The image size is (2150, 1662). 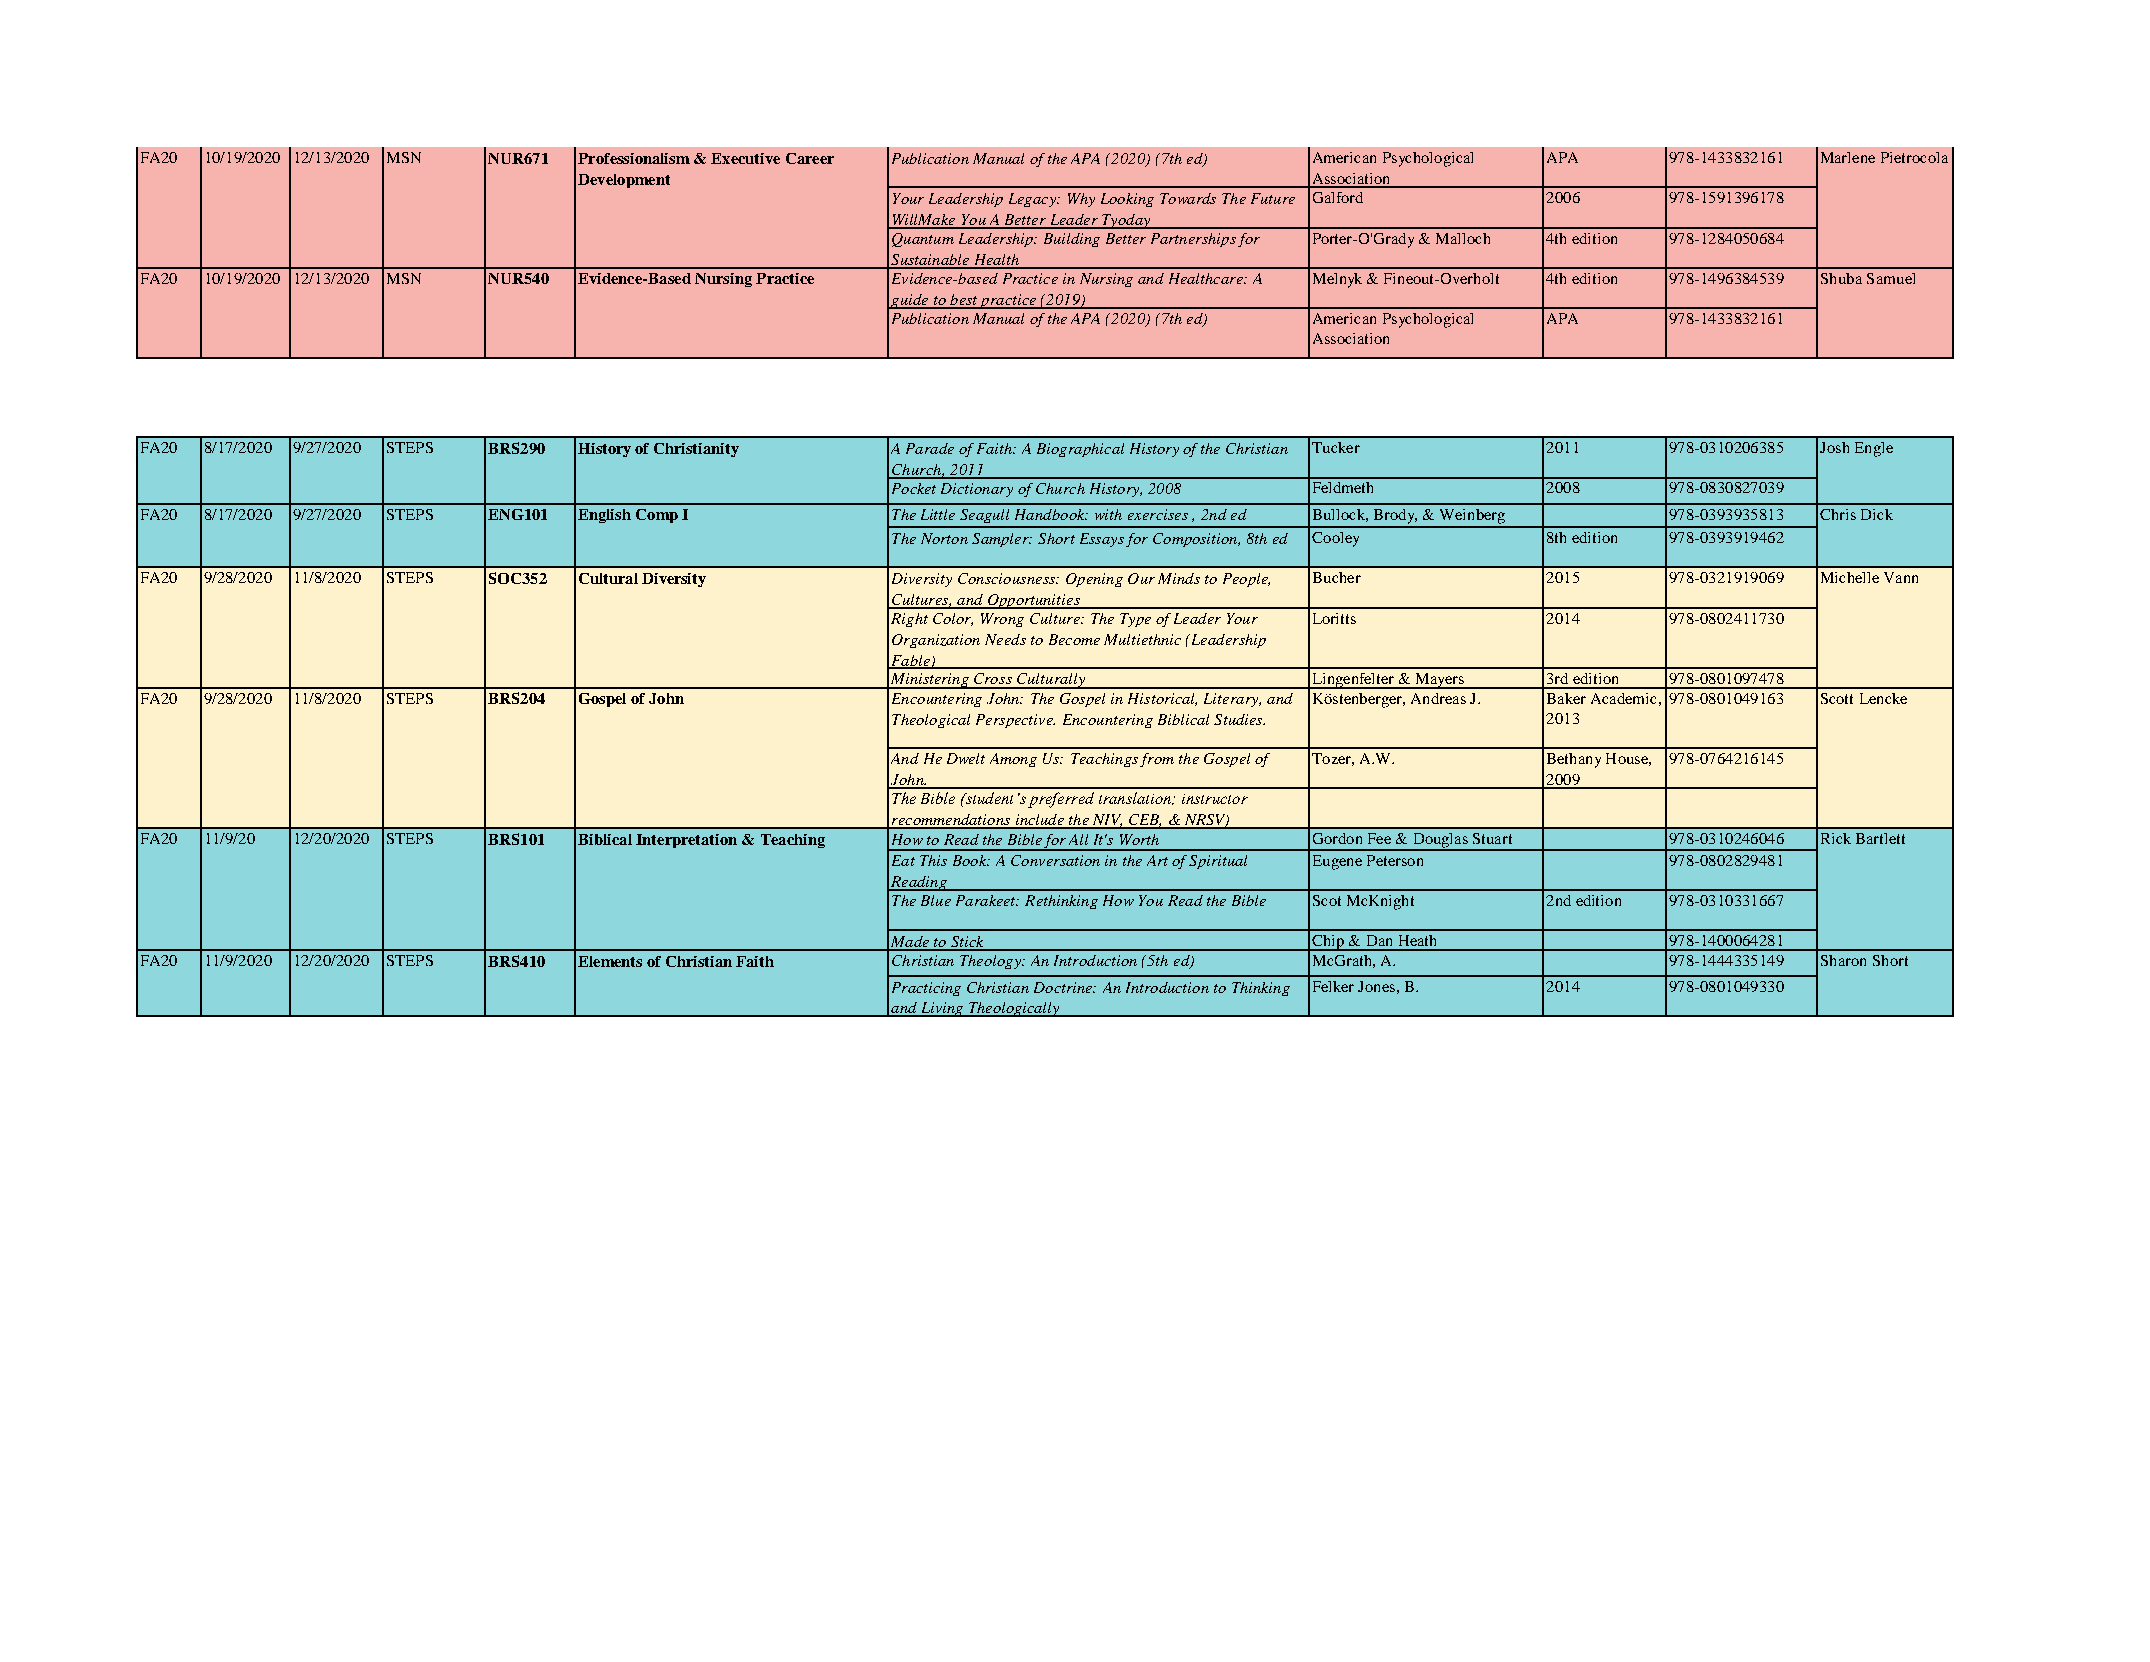 What do you see at coordinates (686, 841) in the page?
I see `Interpretation` at bounding box center [686, 841].
